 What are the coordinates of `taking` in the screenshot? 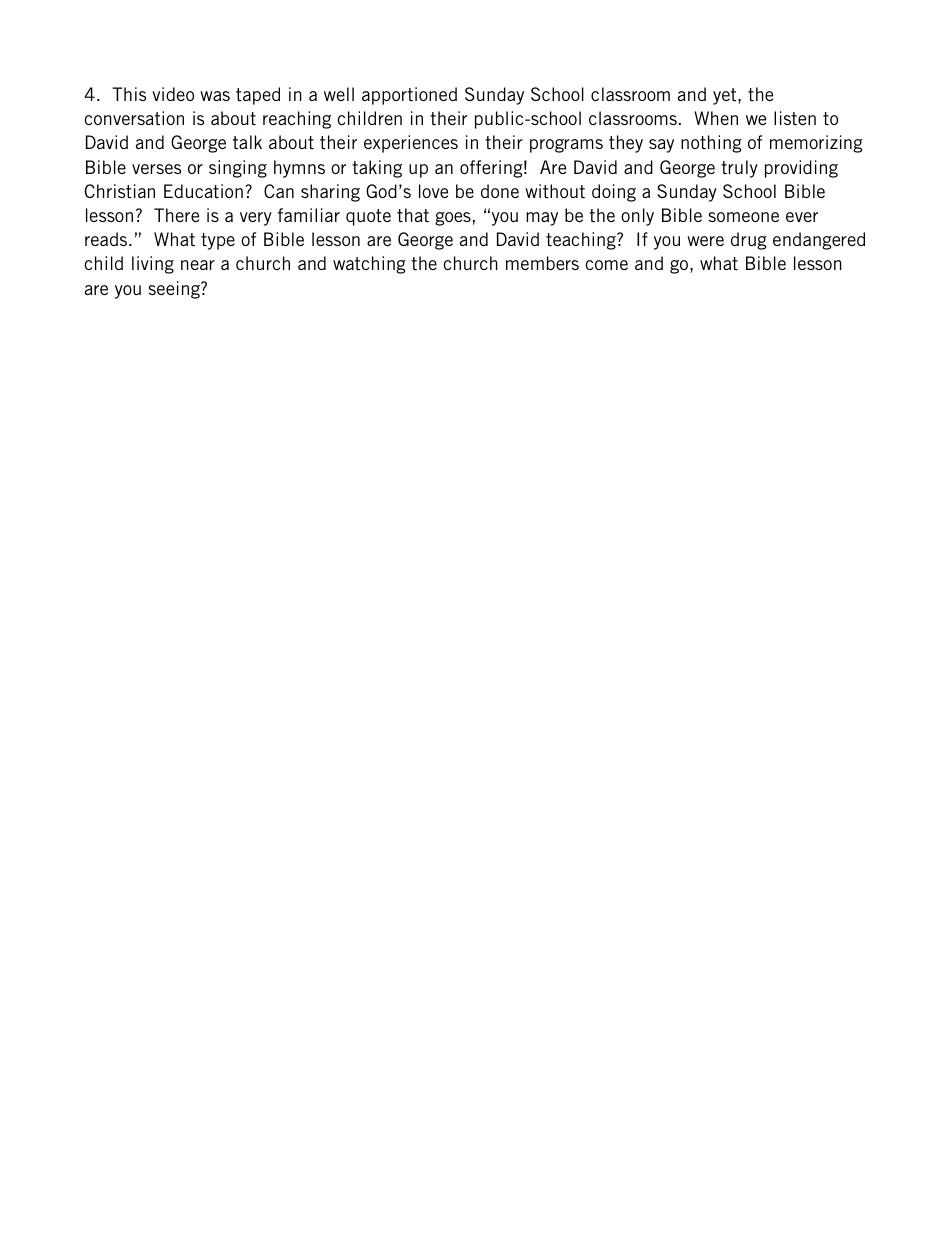 It's located at (377, 169).
